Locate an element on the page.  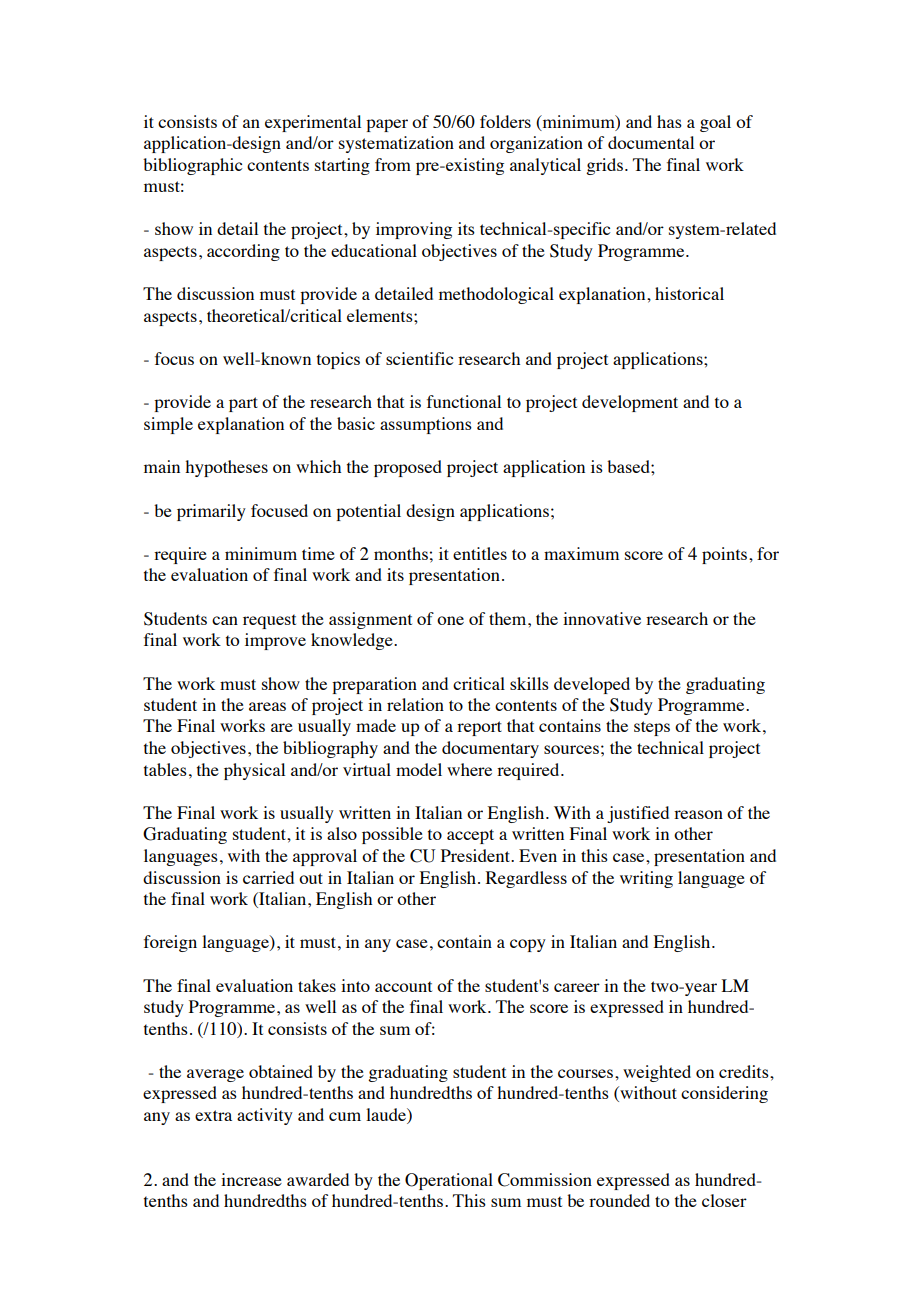
has is located at coordinates (669, 121).
